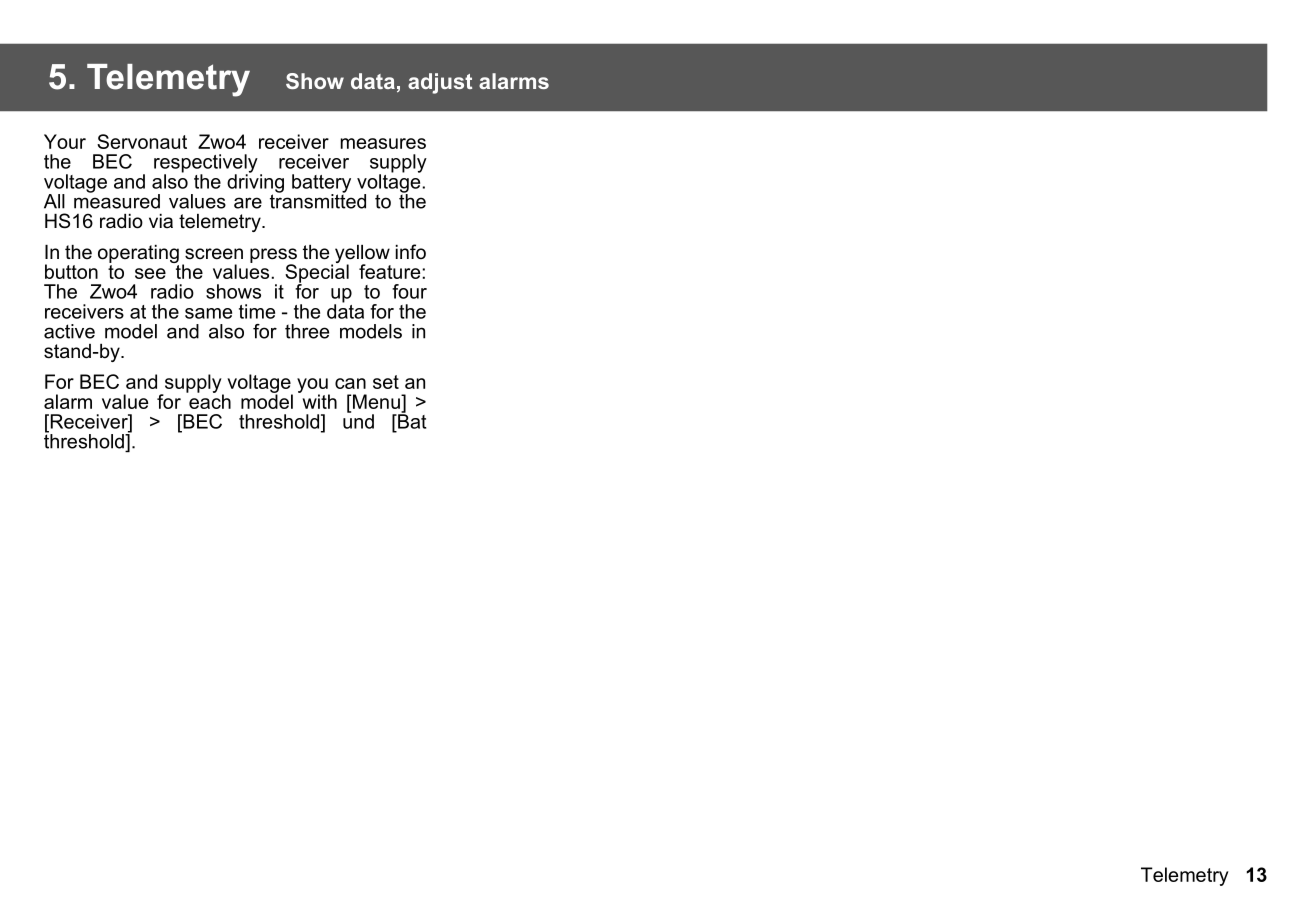 This screenshot has height=924, width=1311. I want to click on adjust, so click(440, 83).
